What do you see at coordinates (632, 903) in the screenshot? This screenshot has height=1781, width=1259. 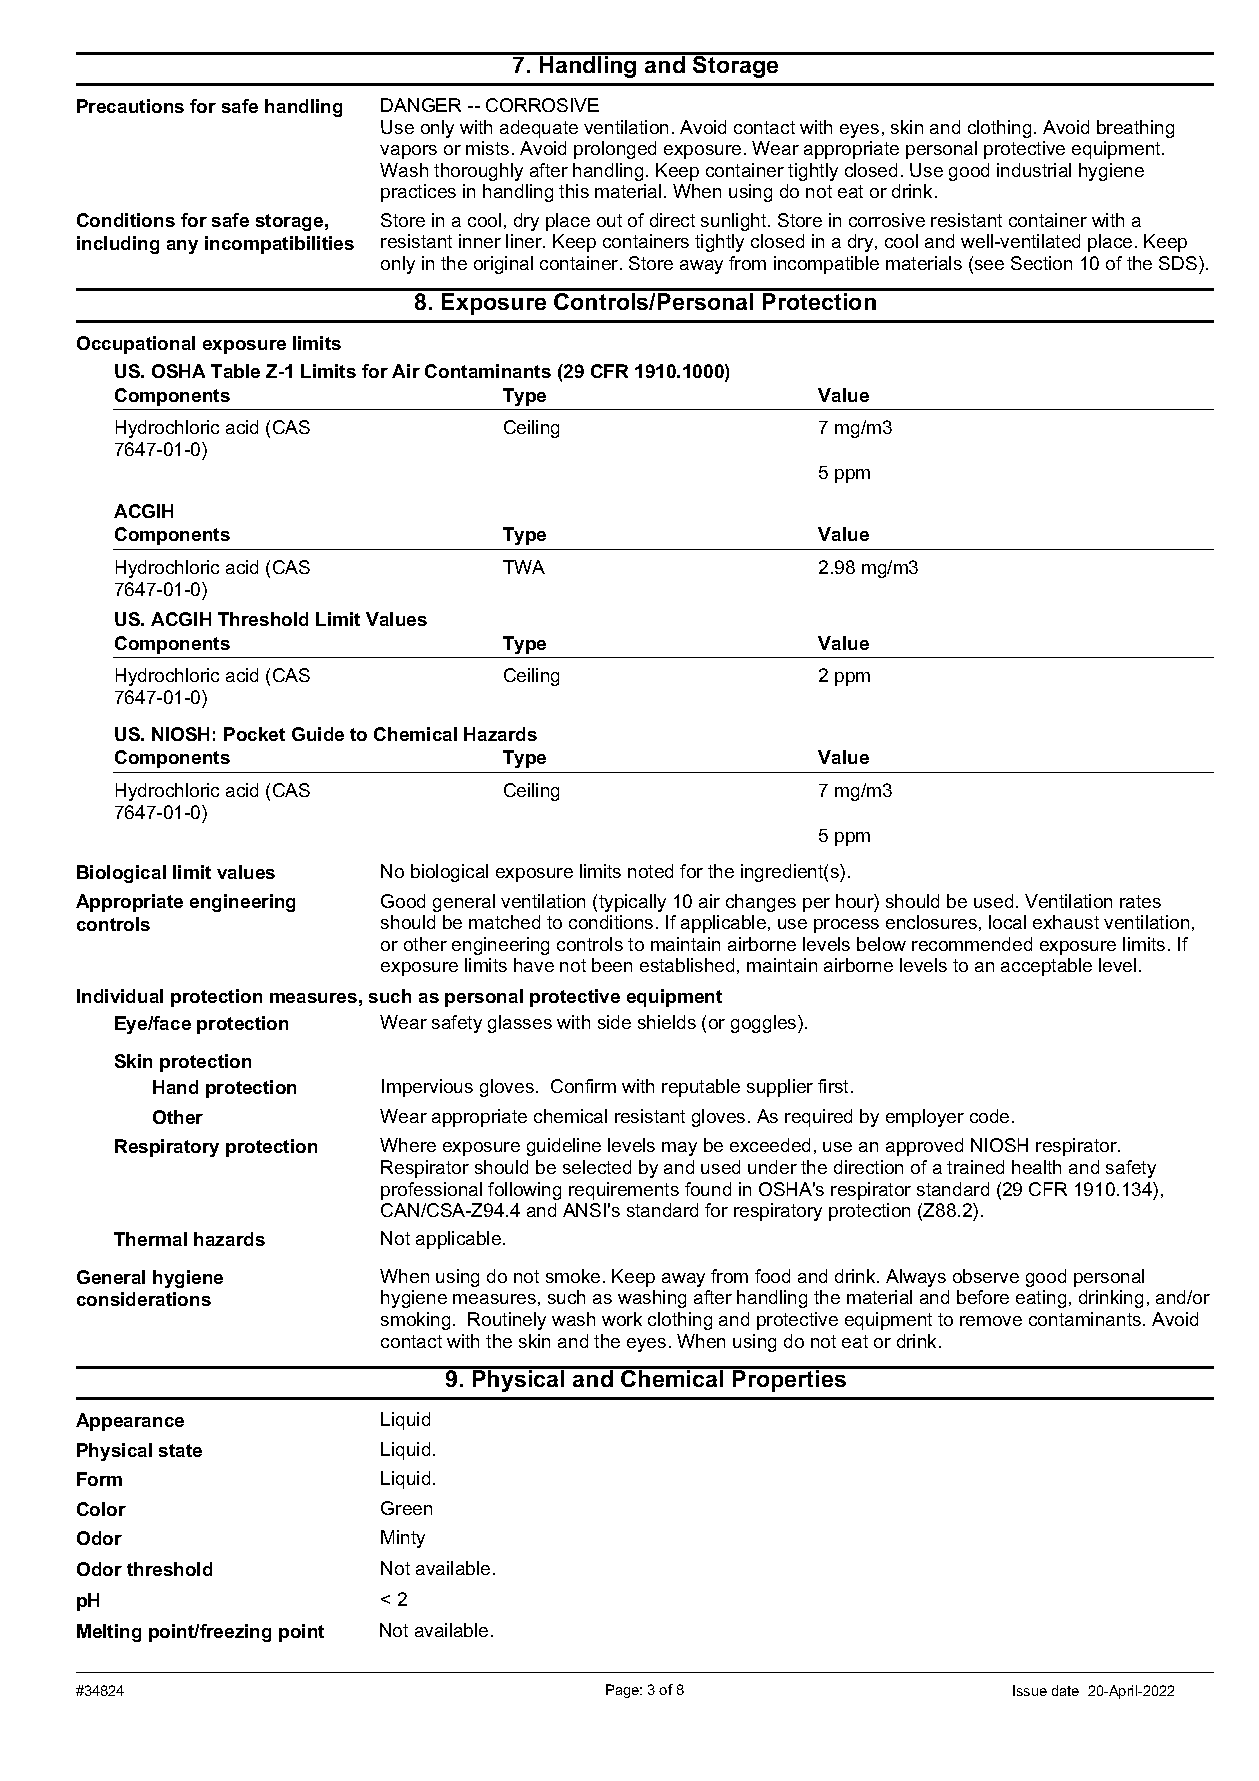 I see `typically` at bounding box center [632, 903].
